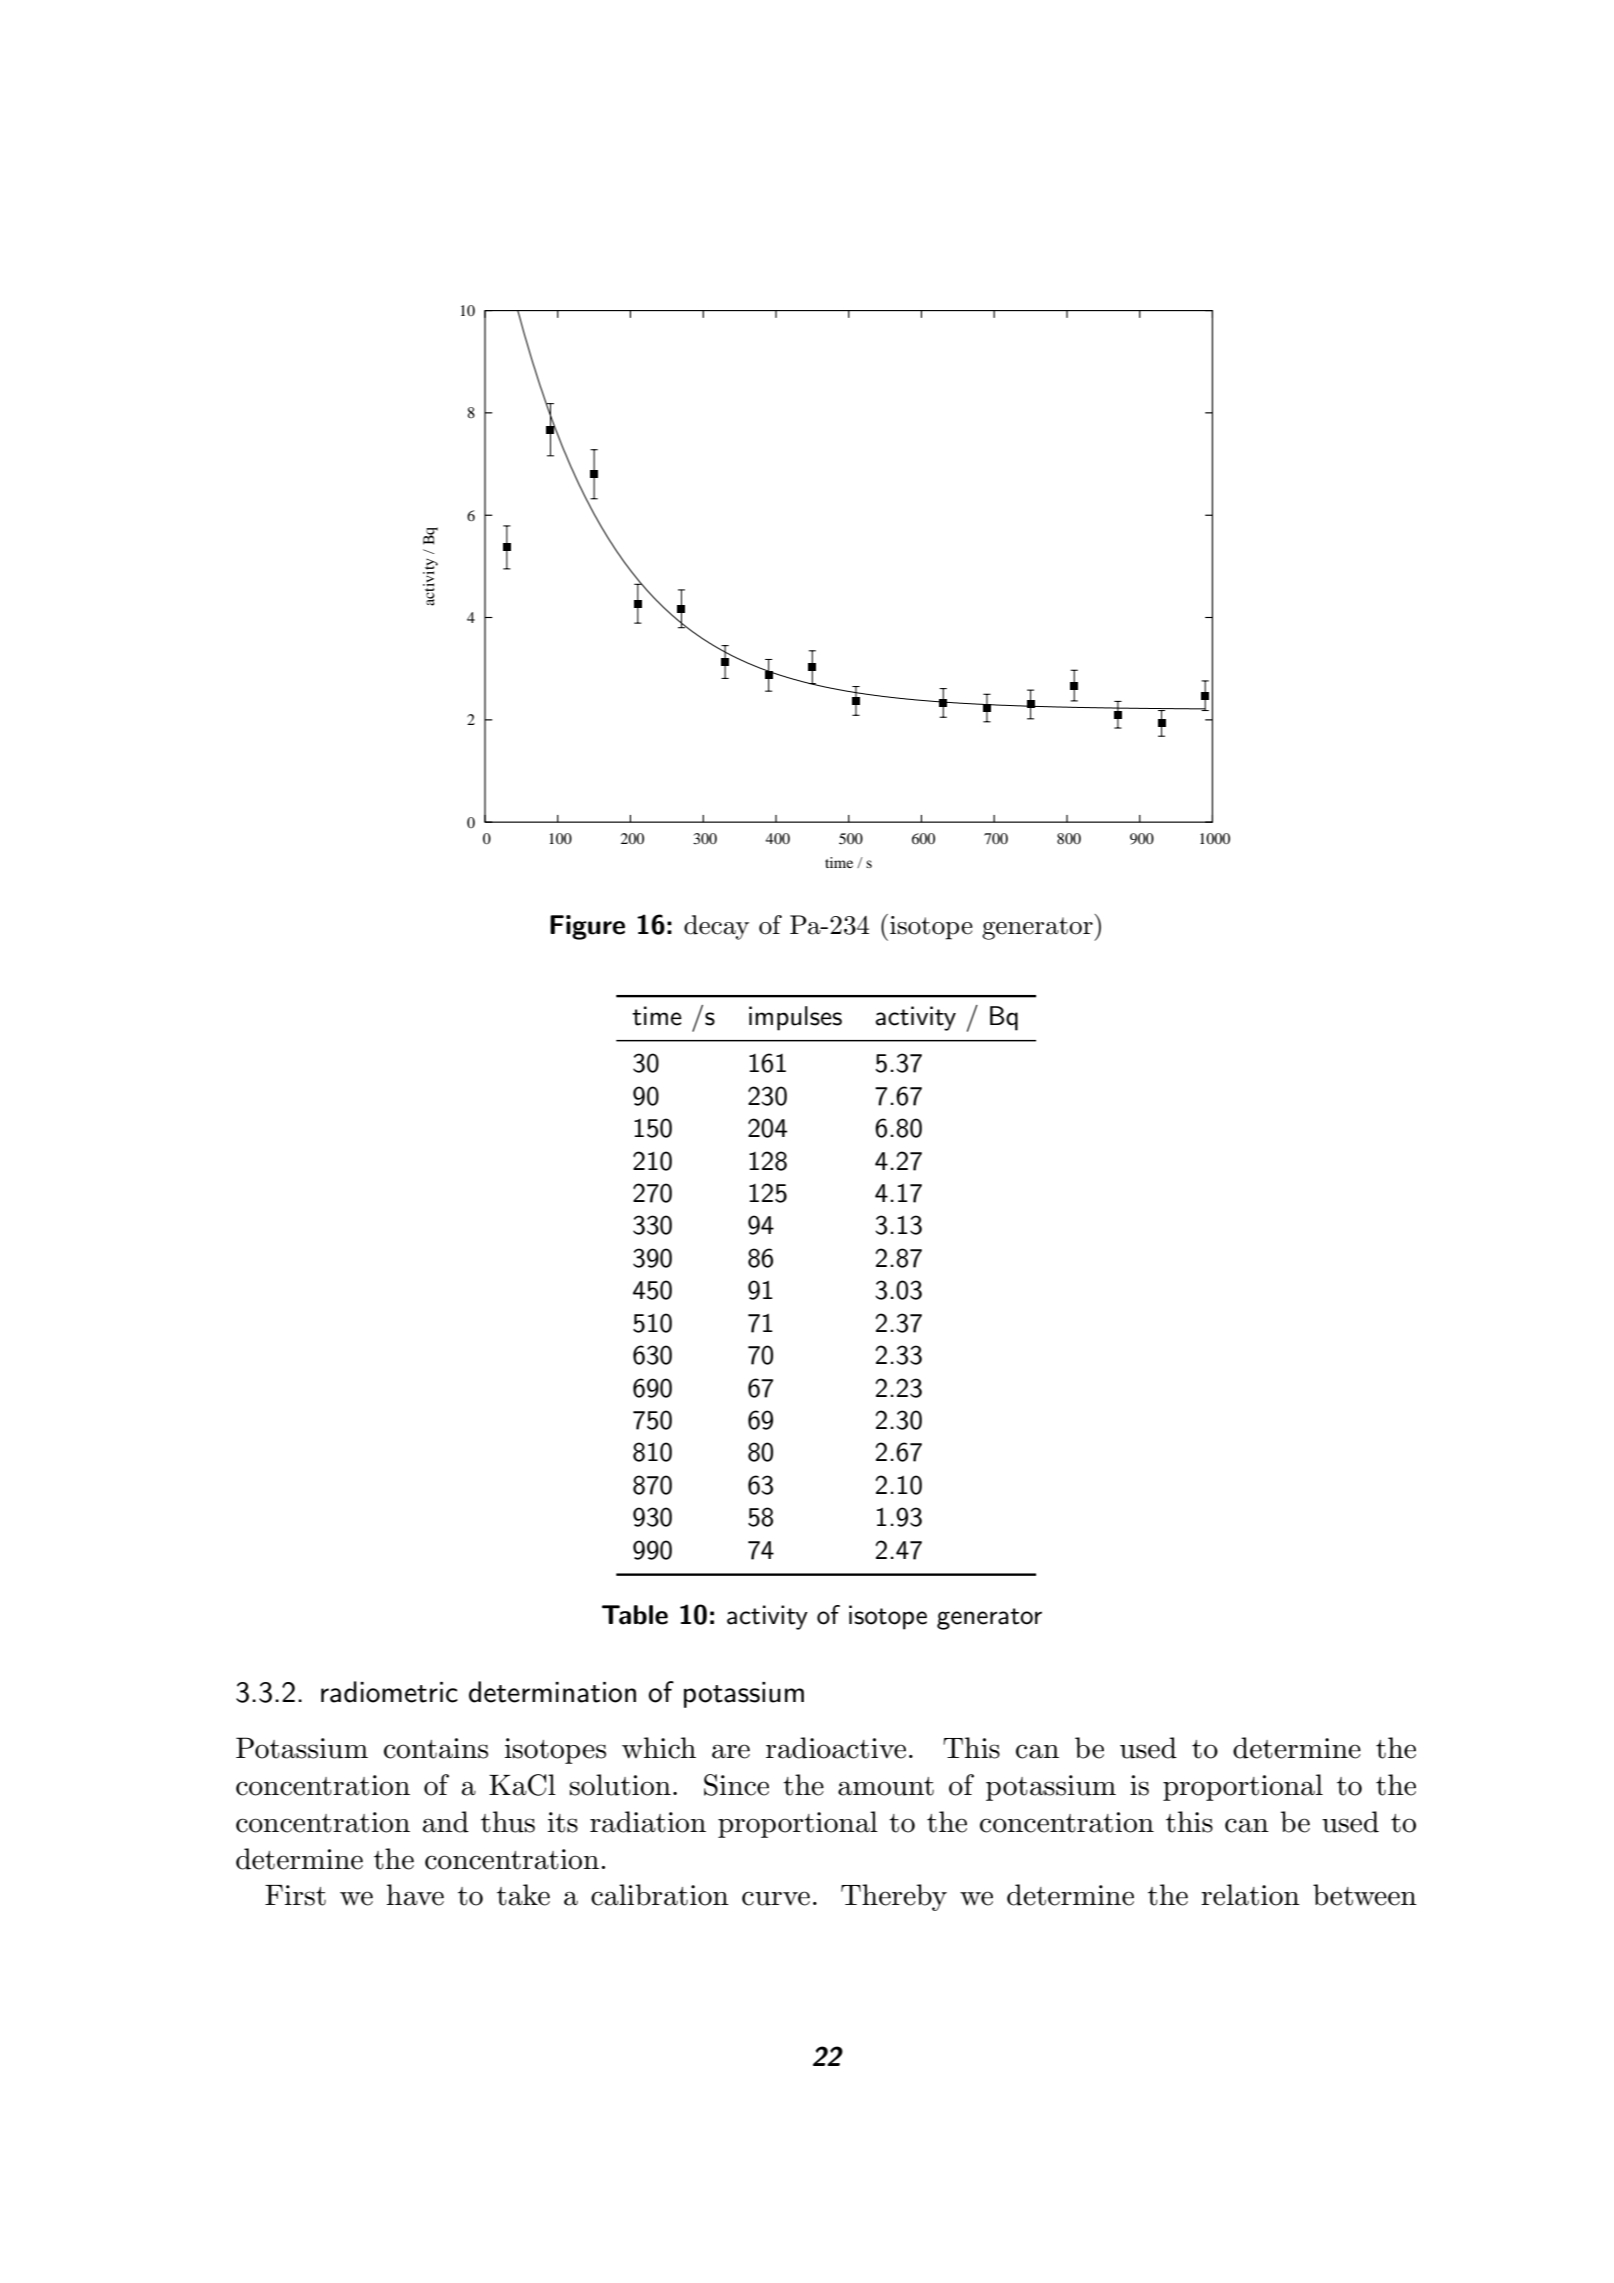 Image resolution: width=1614 pixels, height=2283 pixels. What do you see at coordinates (587, 927) in the document?
I see `Figure` at bounding box center [587, 927].
